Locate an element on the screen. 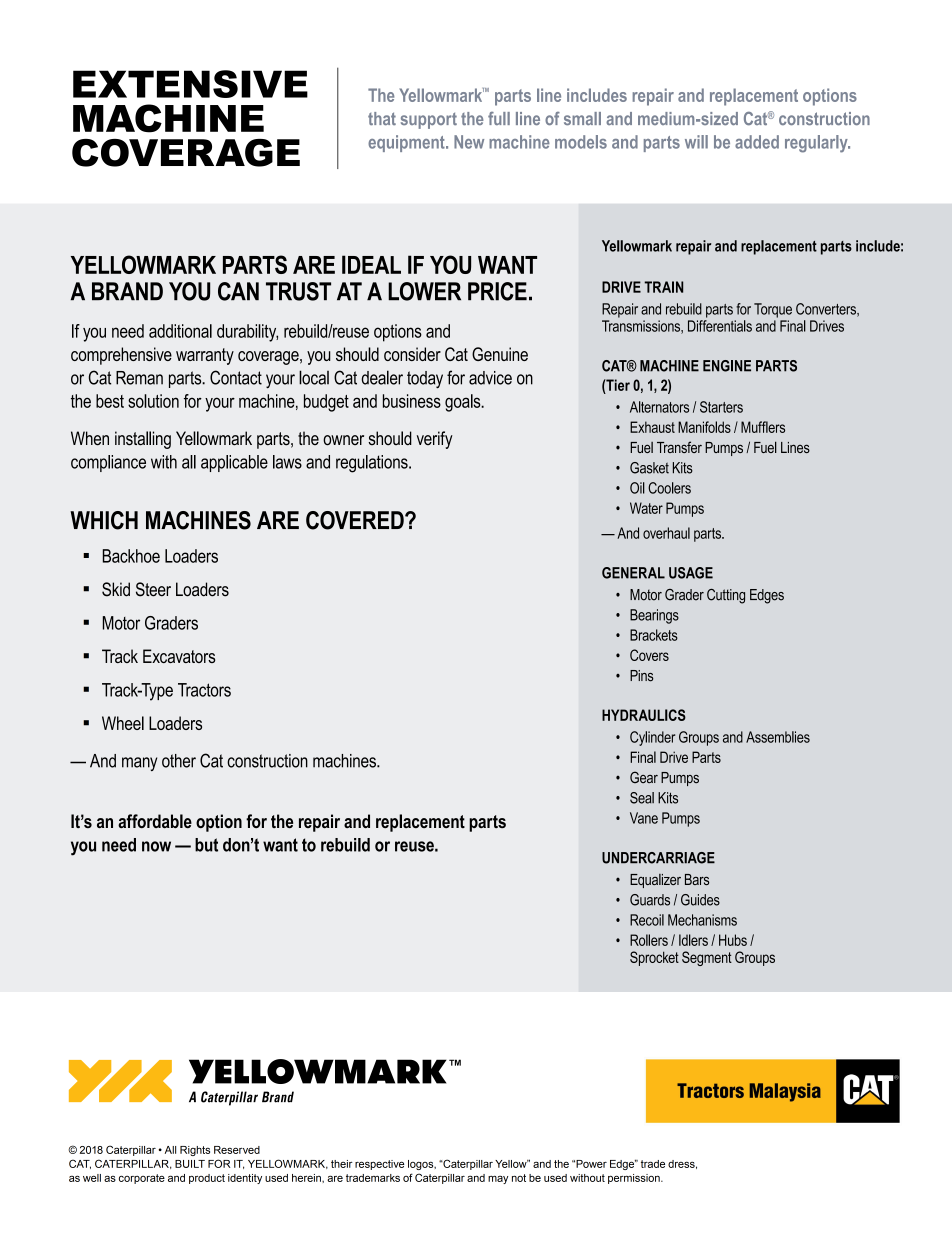 Image resolution: width=952 pixels, height=1233 pixels. support is located at coordinates (429, 120).
